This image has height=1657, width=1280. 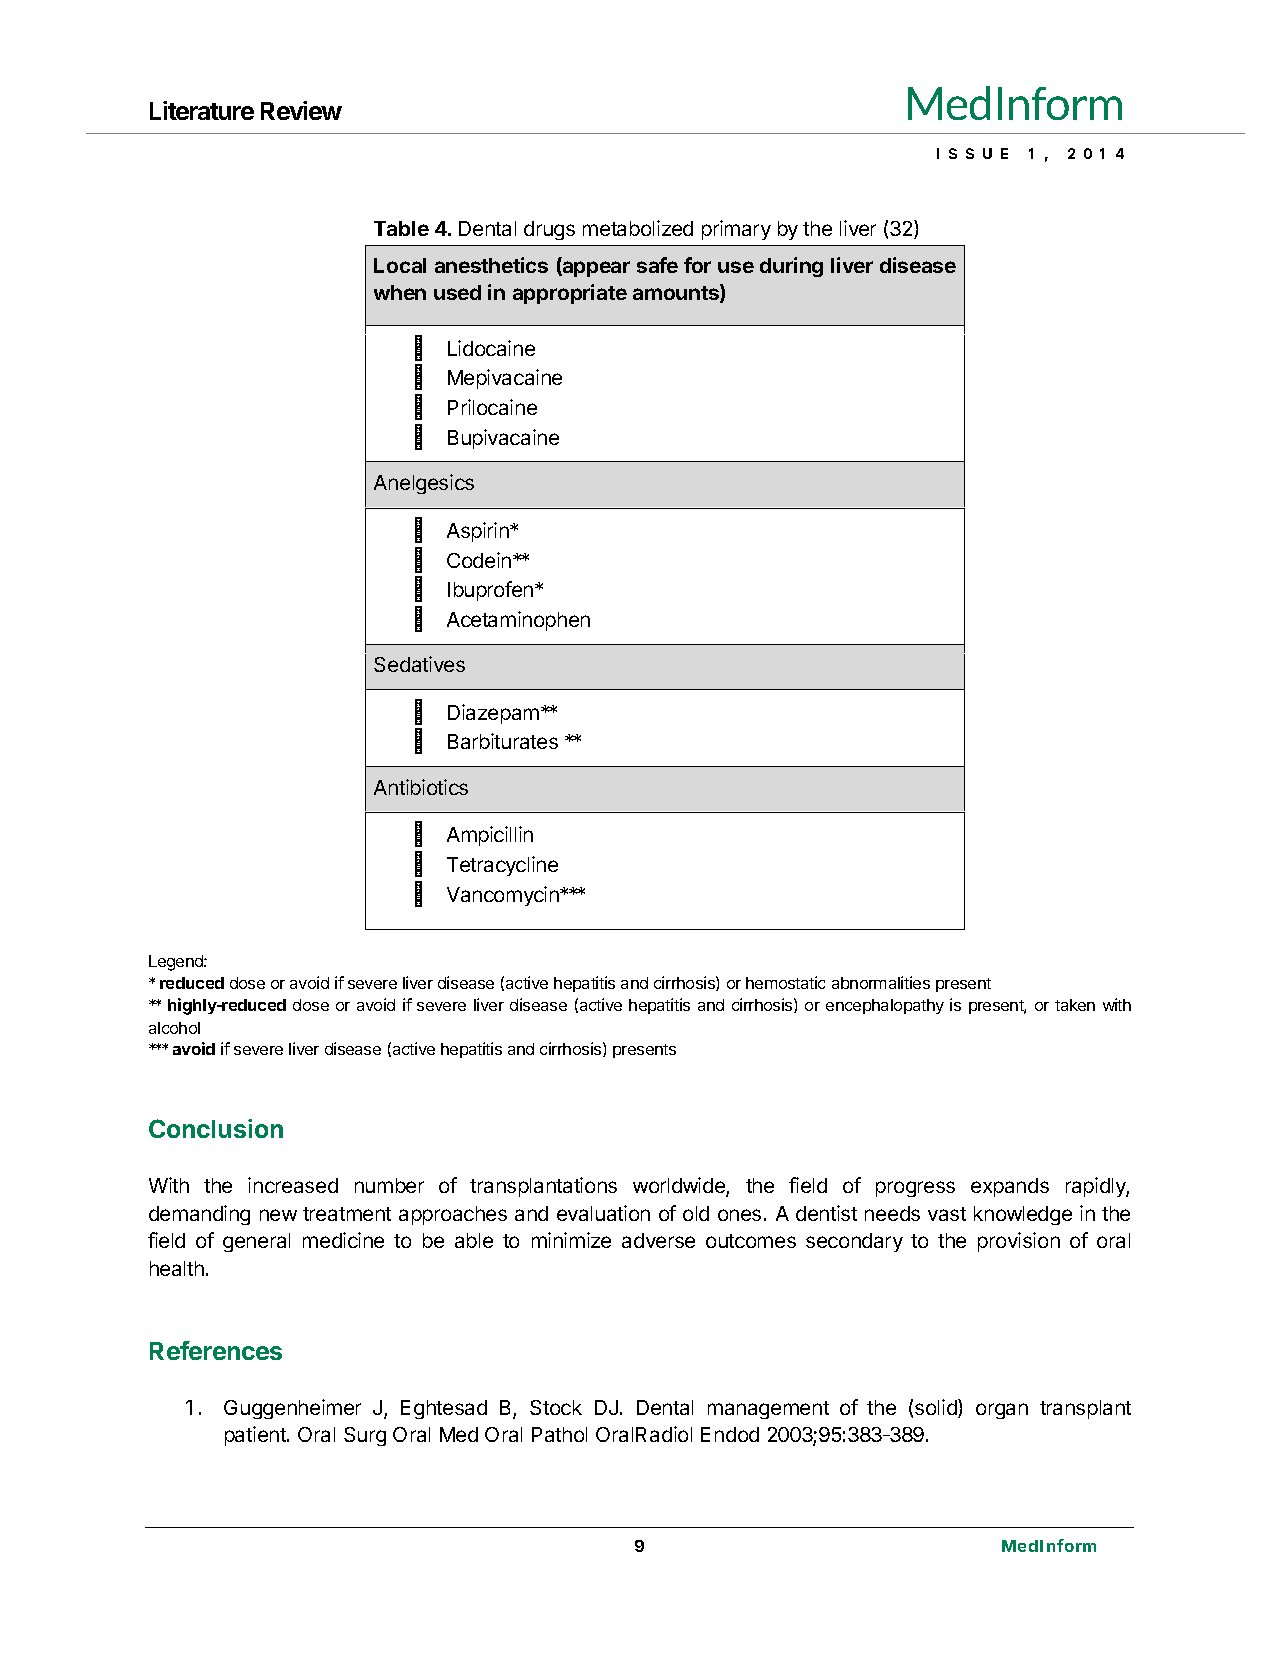 I want to click on Review, so click(x=301, y=110).
